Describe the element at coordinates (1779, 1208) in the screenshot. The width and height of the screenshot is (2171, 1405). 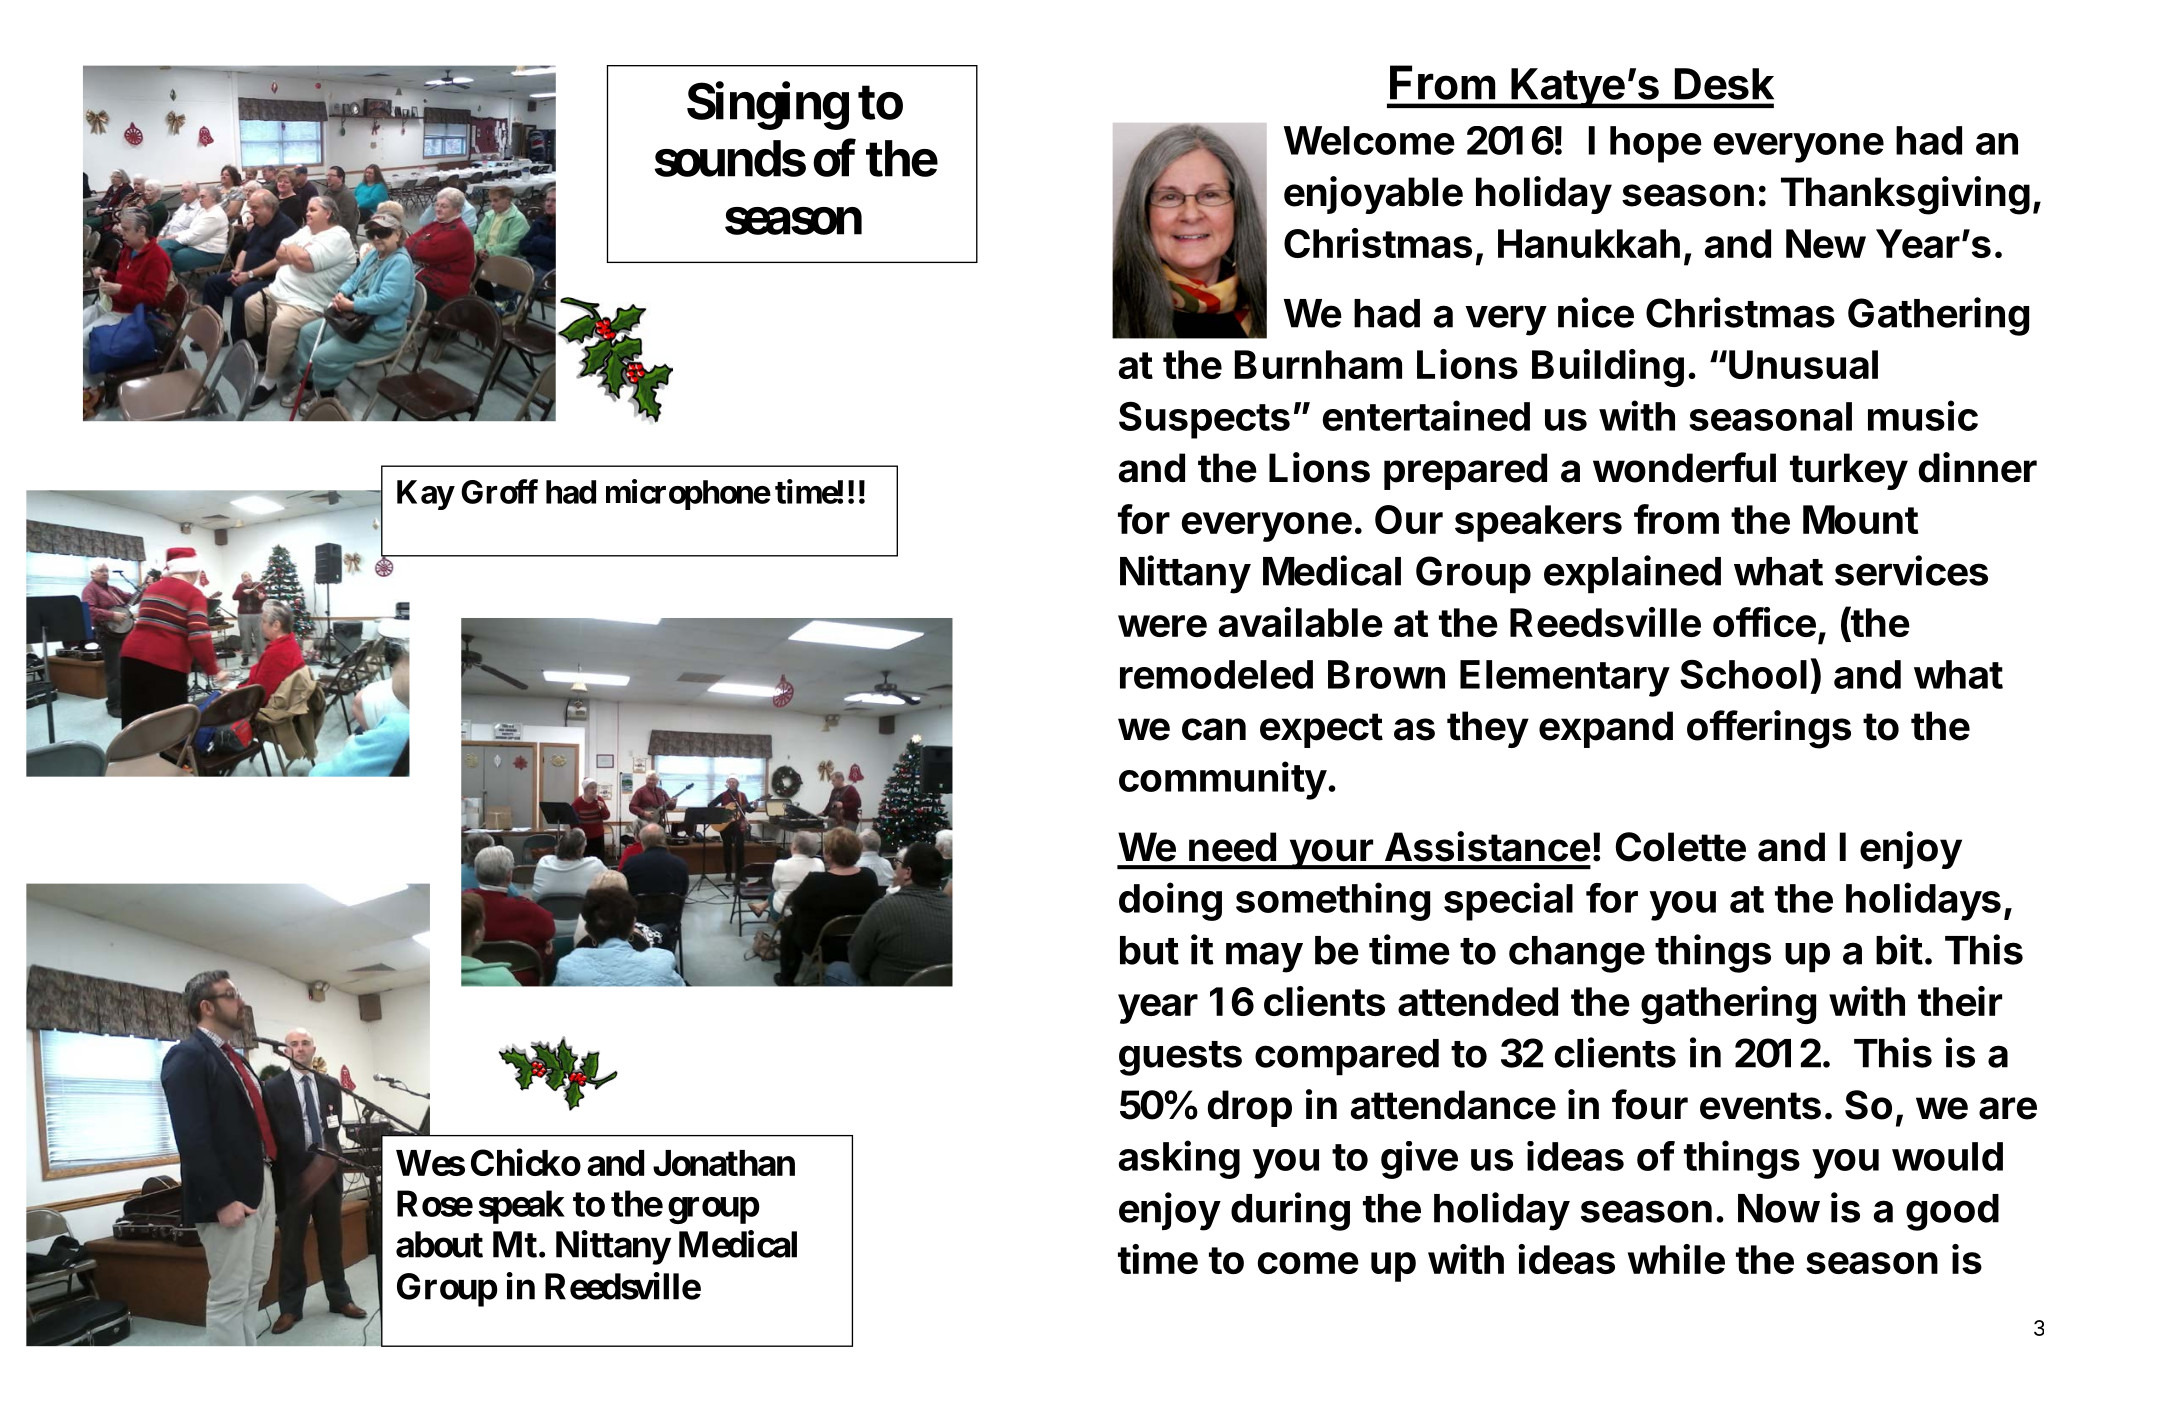
I see `Now` at that location.
